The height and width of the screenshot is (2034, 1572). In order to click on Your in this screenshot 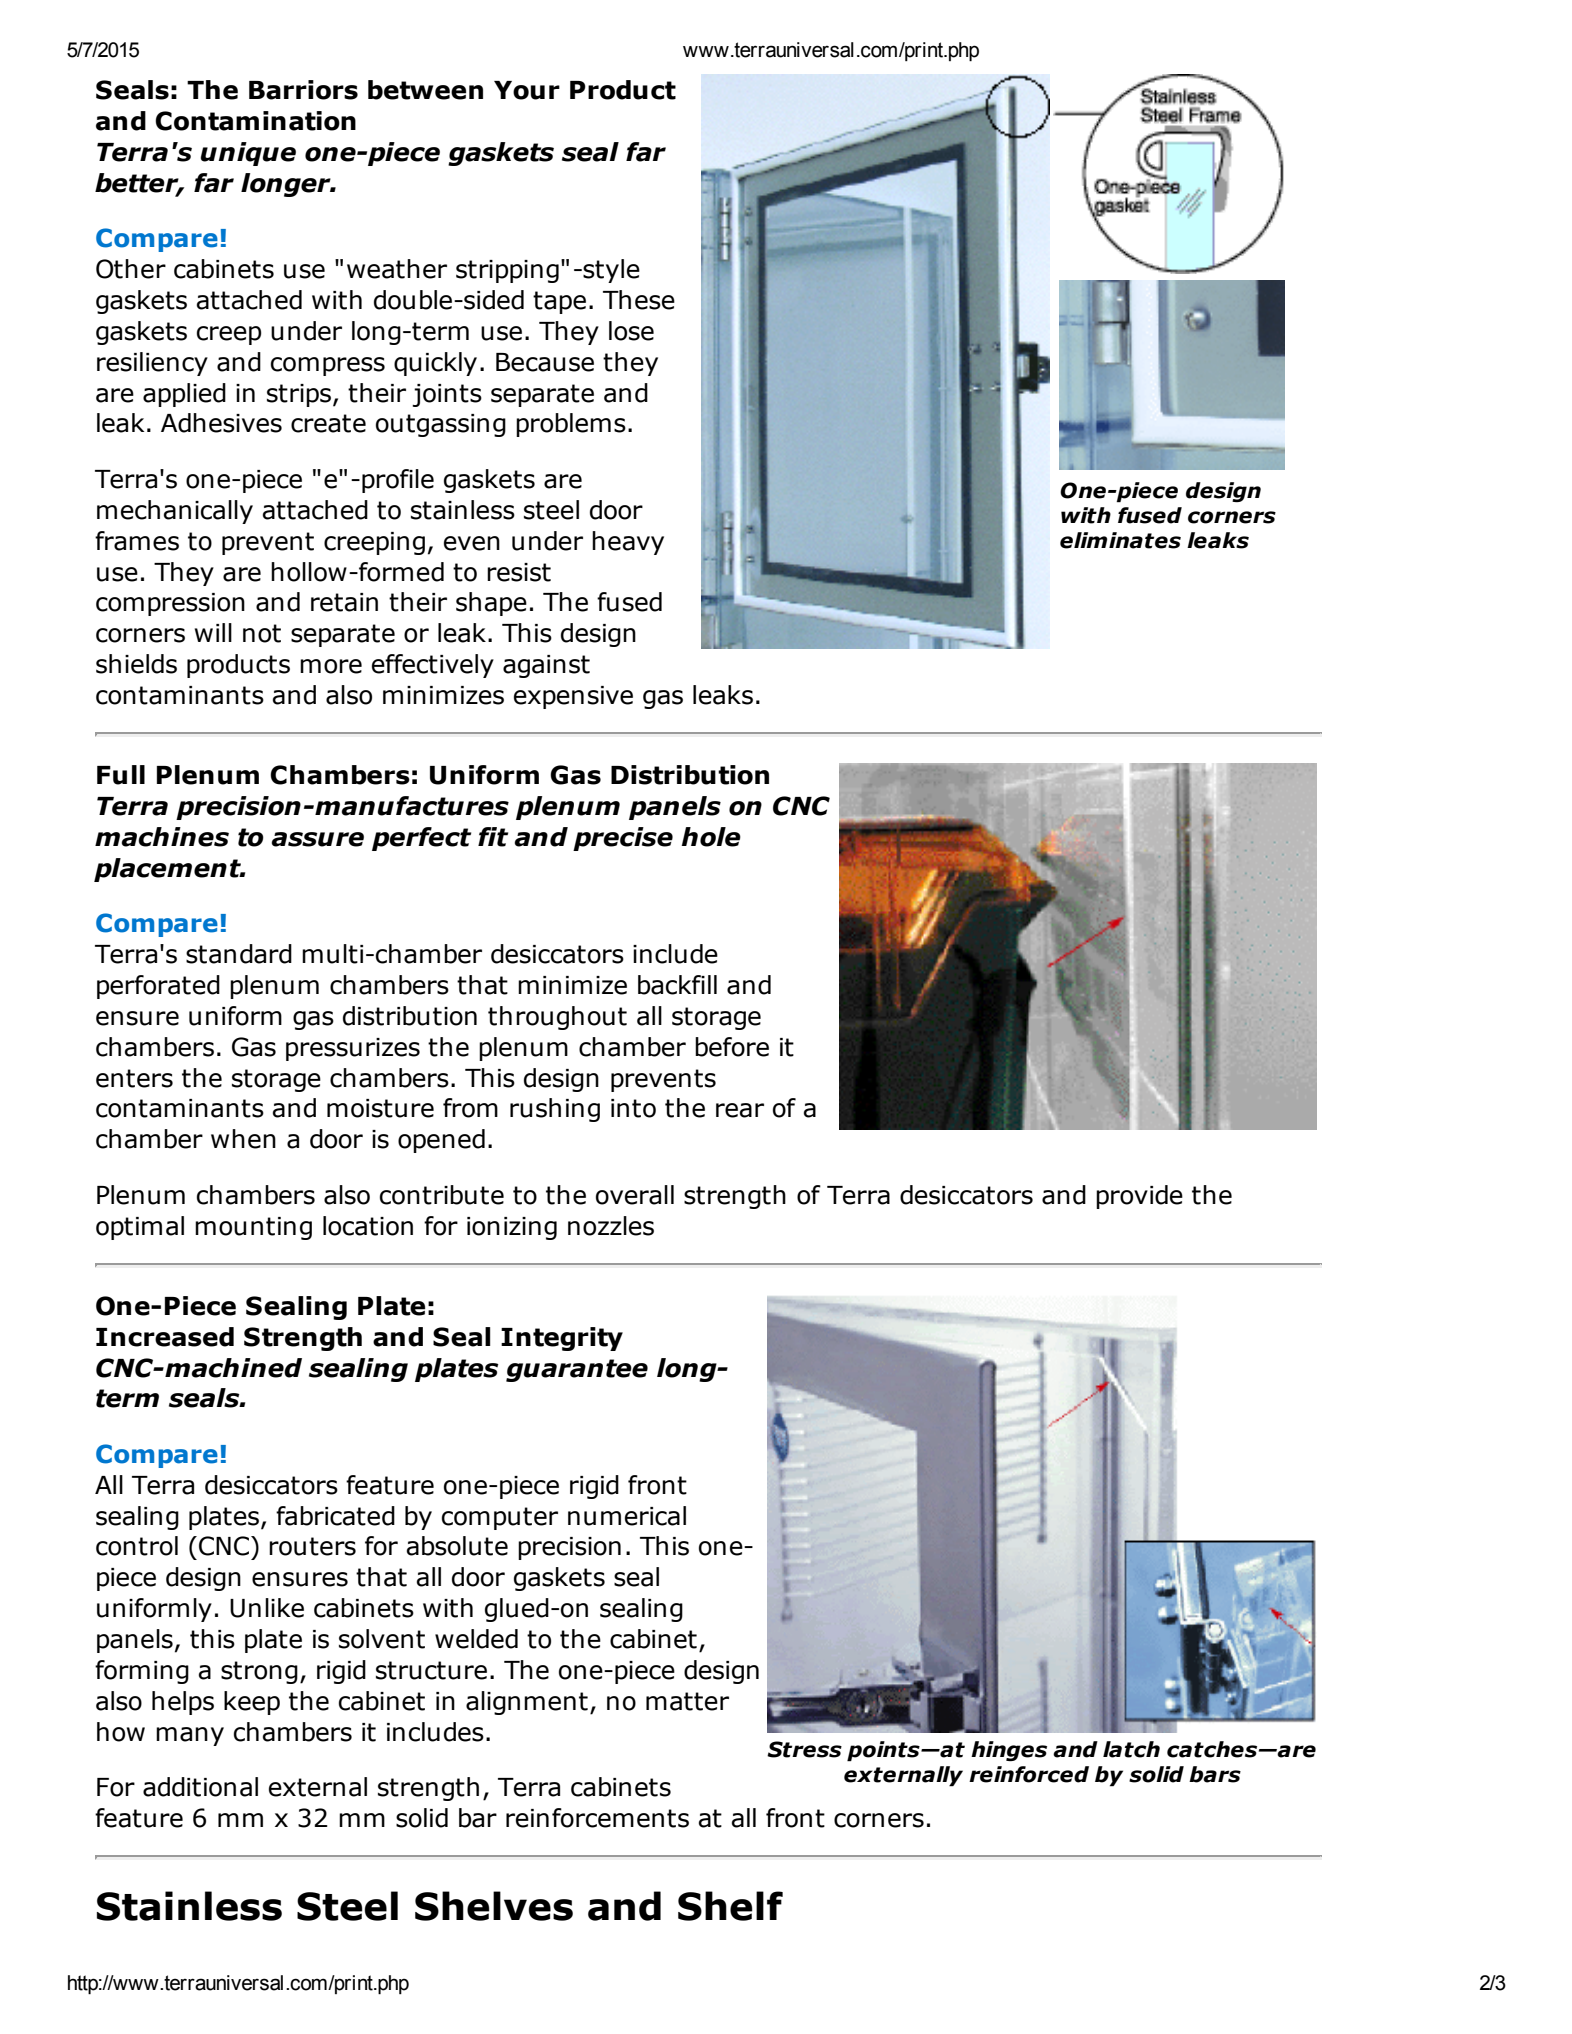, I will do `click(527, 90)`.
